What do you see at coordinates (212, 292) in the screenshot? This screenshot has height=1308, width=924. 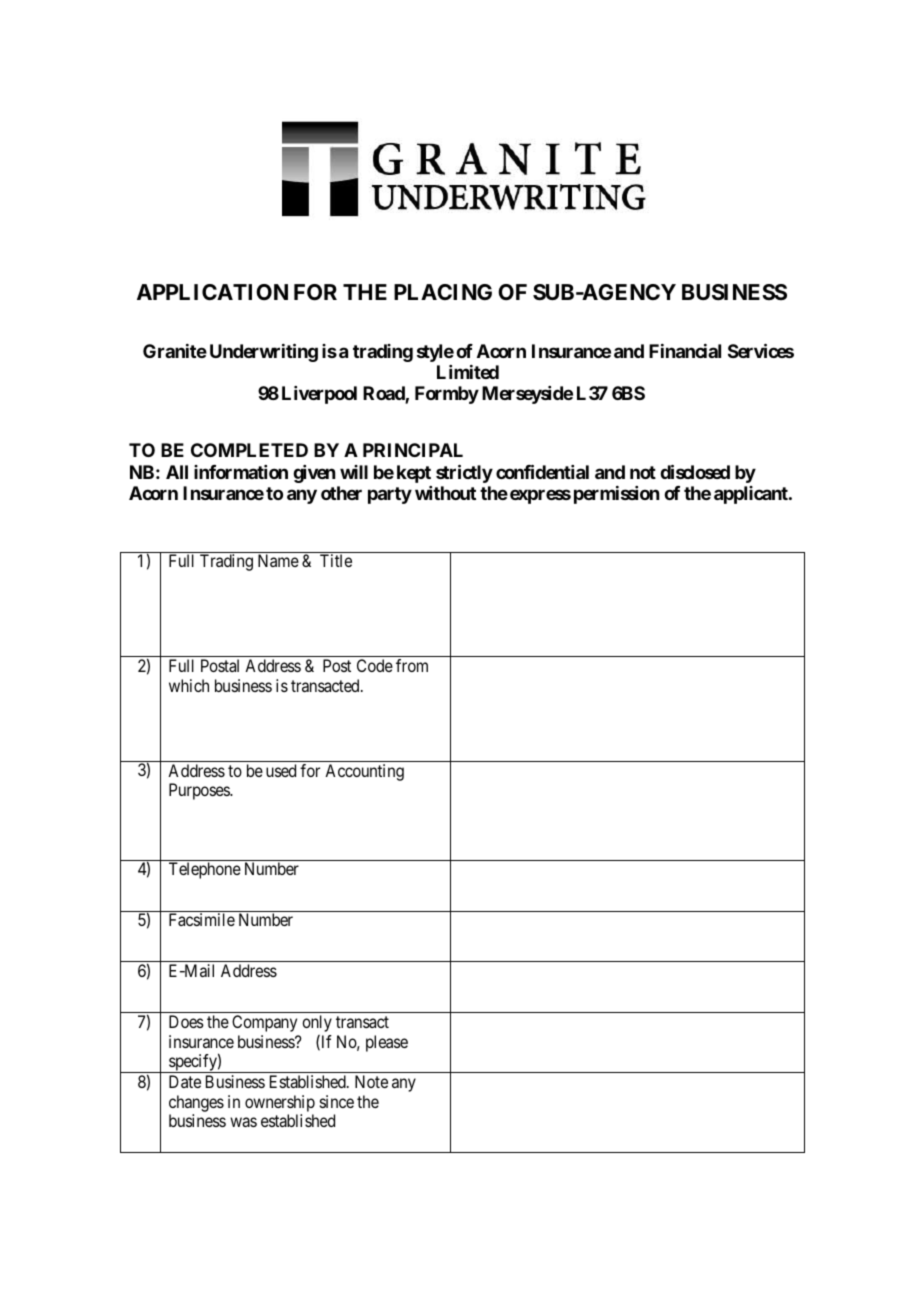 I see `APPLICATION` at bounding box center [212, 292].
